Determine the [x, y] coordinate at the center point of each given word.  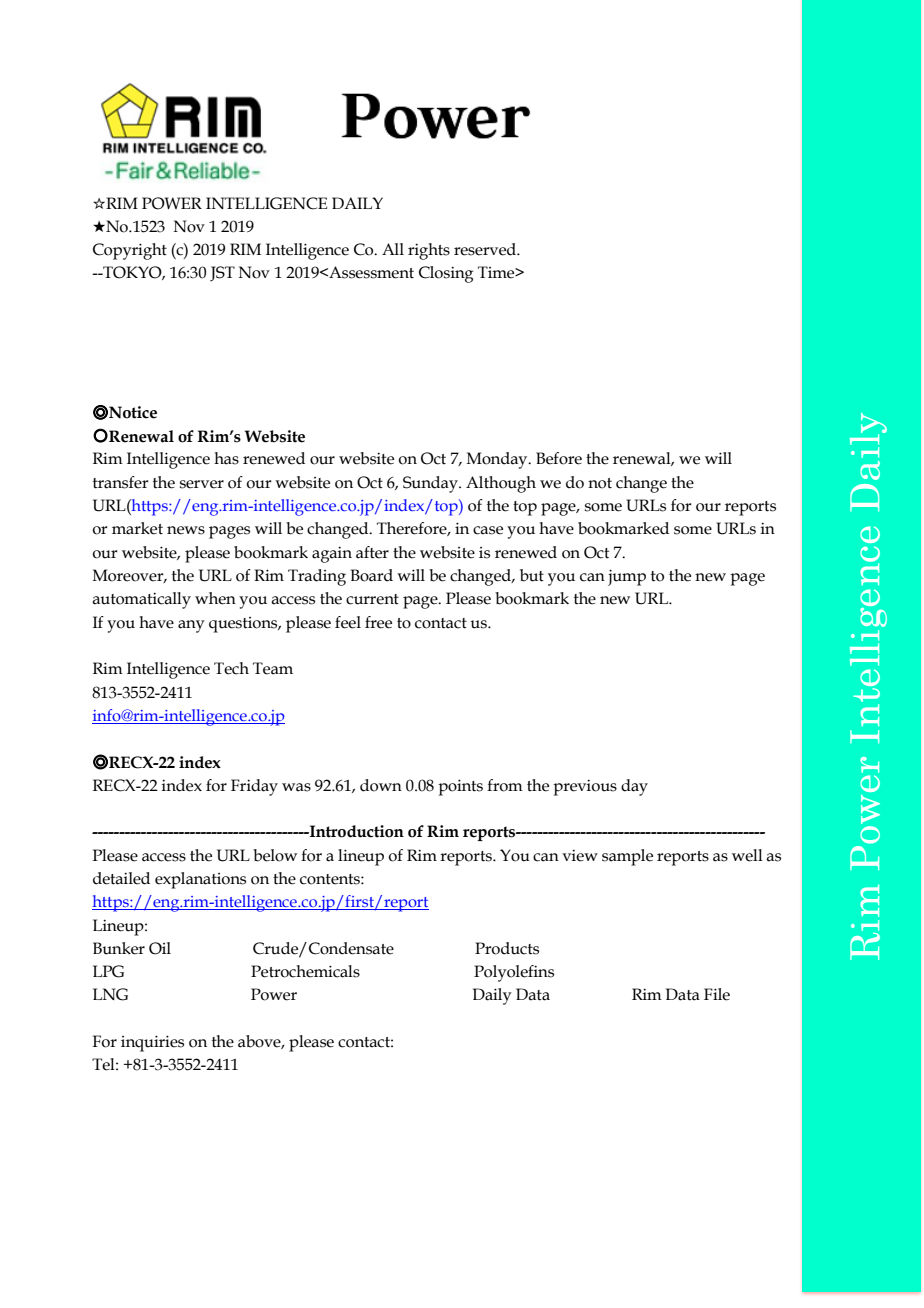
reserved [486, 249]
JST [222, 274]
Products [507, 948]
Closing [446, 274]
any [191, 626]
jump [627, 577]
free [378, 622]
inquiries [152, 1043]
